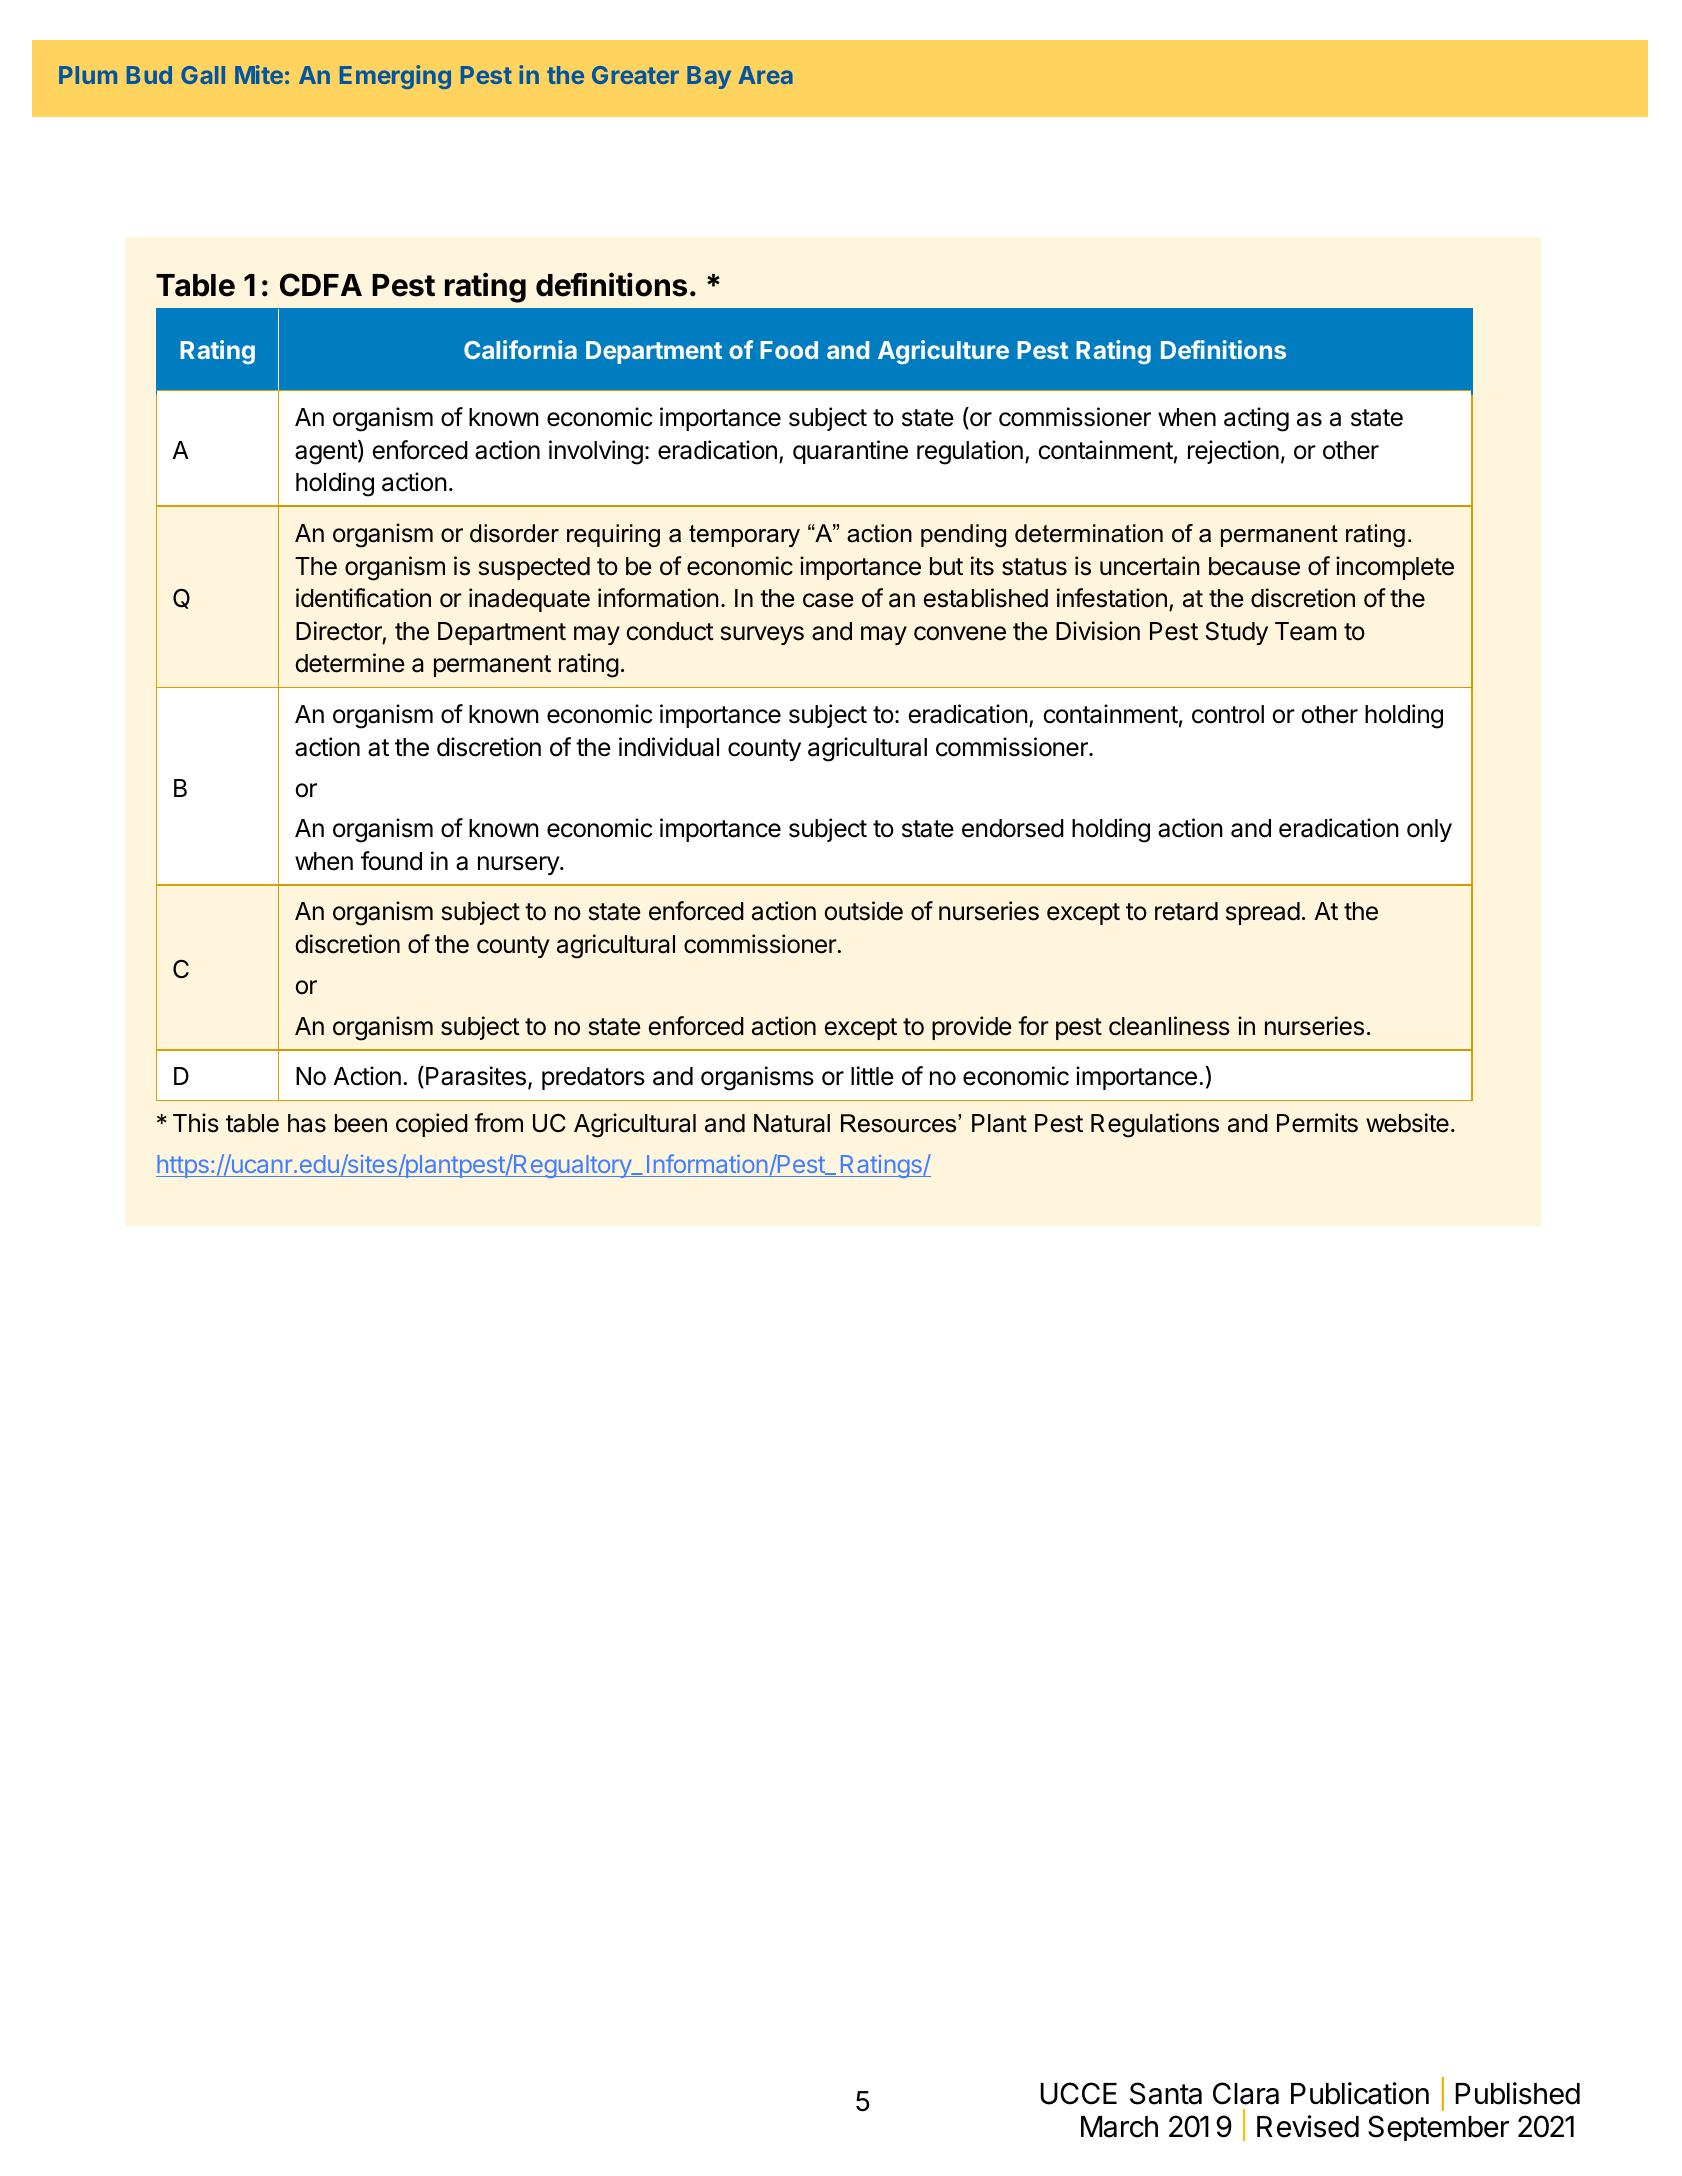 The width and height of the page is (1682, 2176). I want to click on This, so click(196, 1123).
